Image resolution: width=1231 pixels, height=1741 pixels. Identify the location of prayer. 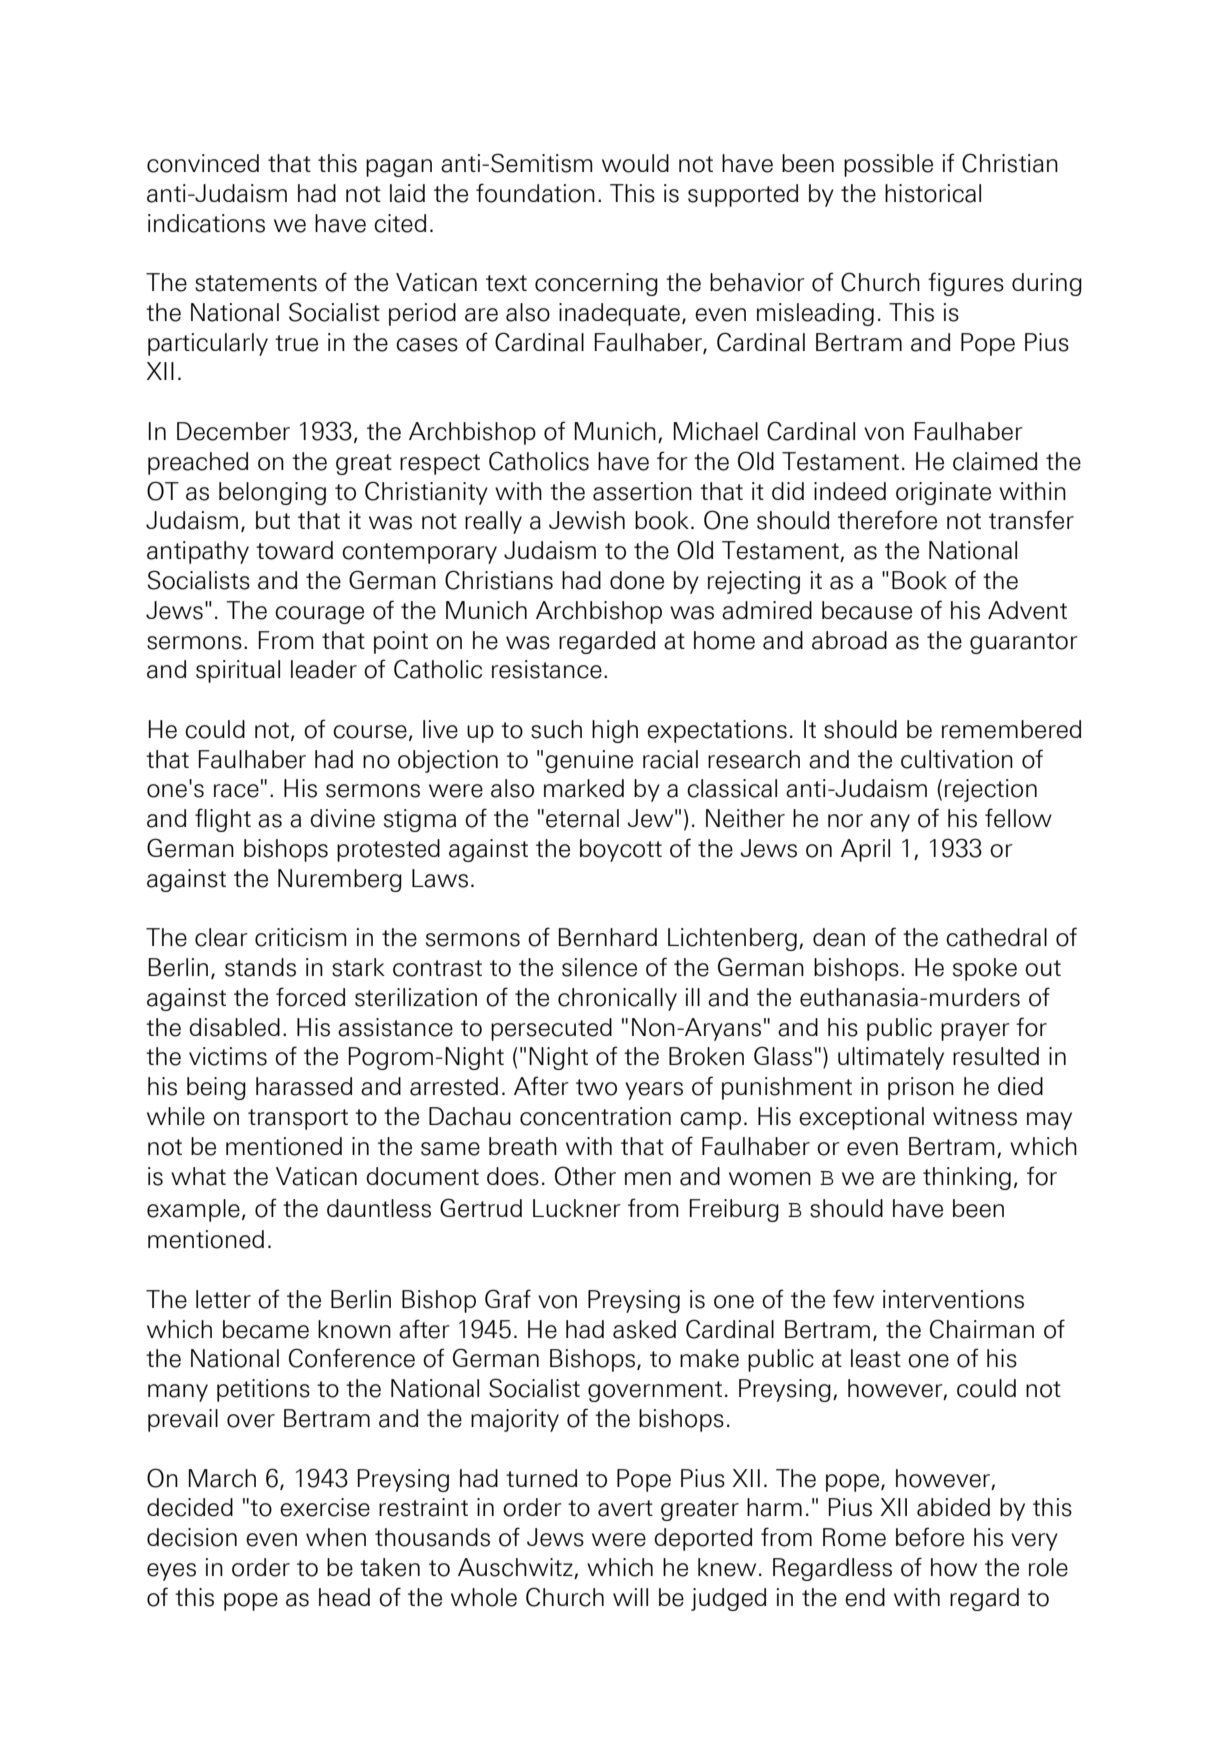
(975, 1032).
